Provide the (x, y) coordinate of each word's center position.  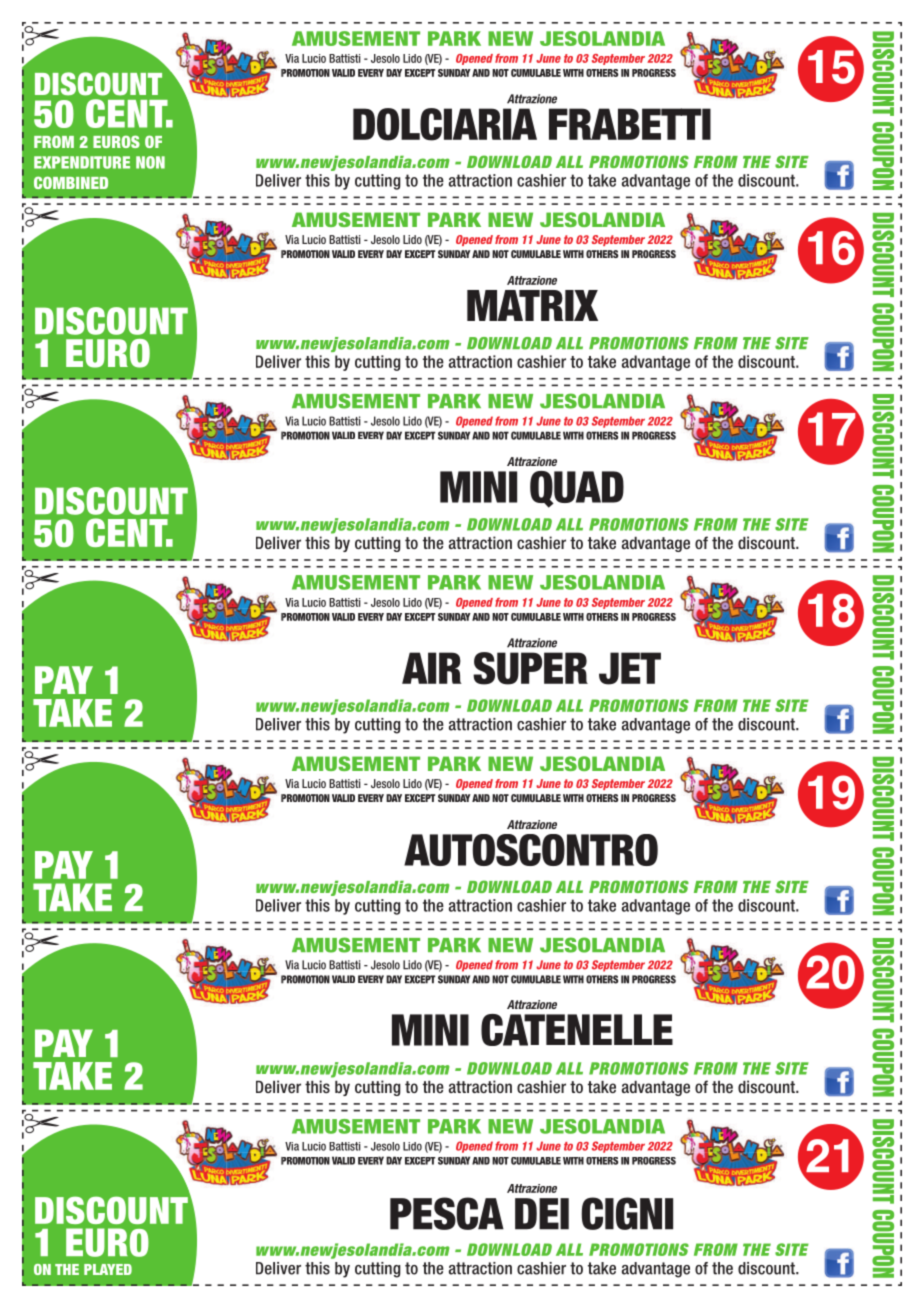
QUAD (577, 489)
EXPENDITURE (82, 162)
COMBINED (71, 182)
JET (630, 668)
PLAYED (108, 1269)
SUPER (530, 668)
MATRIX (532, 305)
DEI (542, 1214)
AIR (432, 668)
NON (150, 162)
